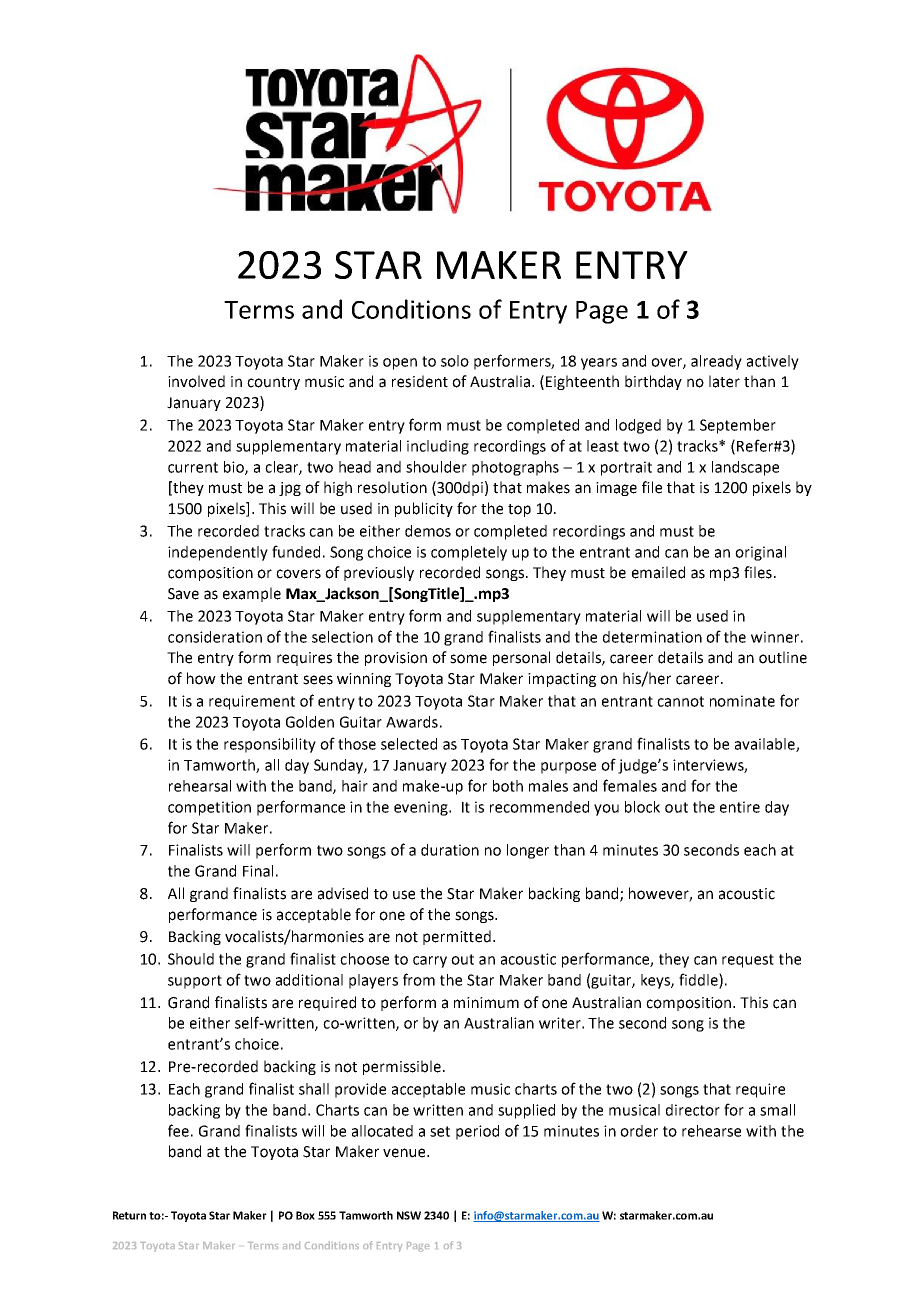 The image size is (924, 1308). What do you see at coordinates (420, 381) in the screenshot?
I see `resident` at bounding box center [420, 381].
